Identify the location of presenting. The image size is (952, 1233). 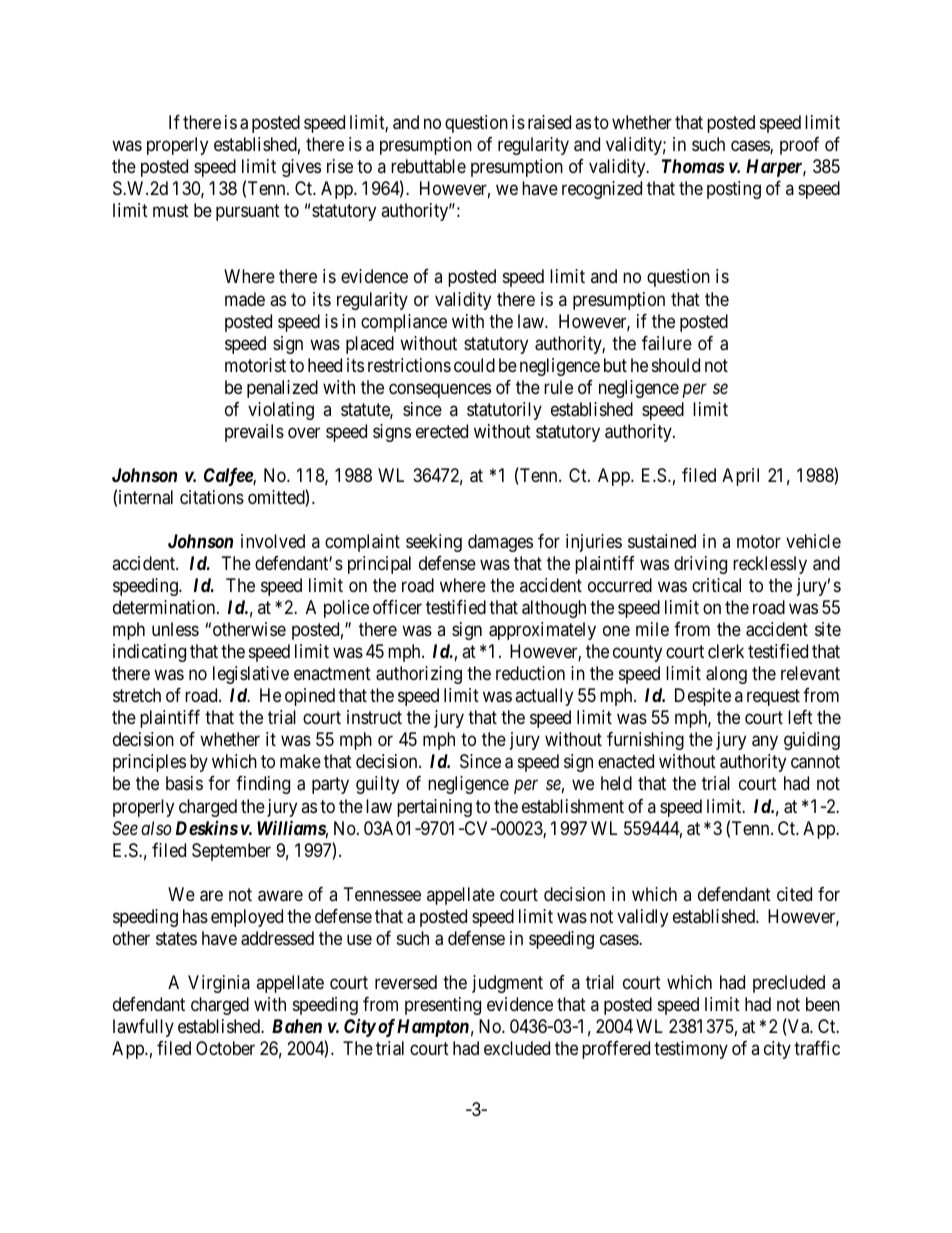
(443, 1006).
